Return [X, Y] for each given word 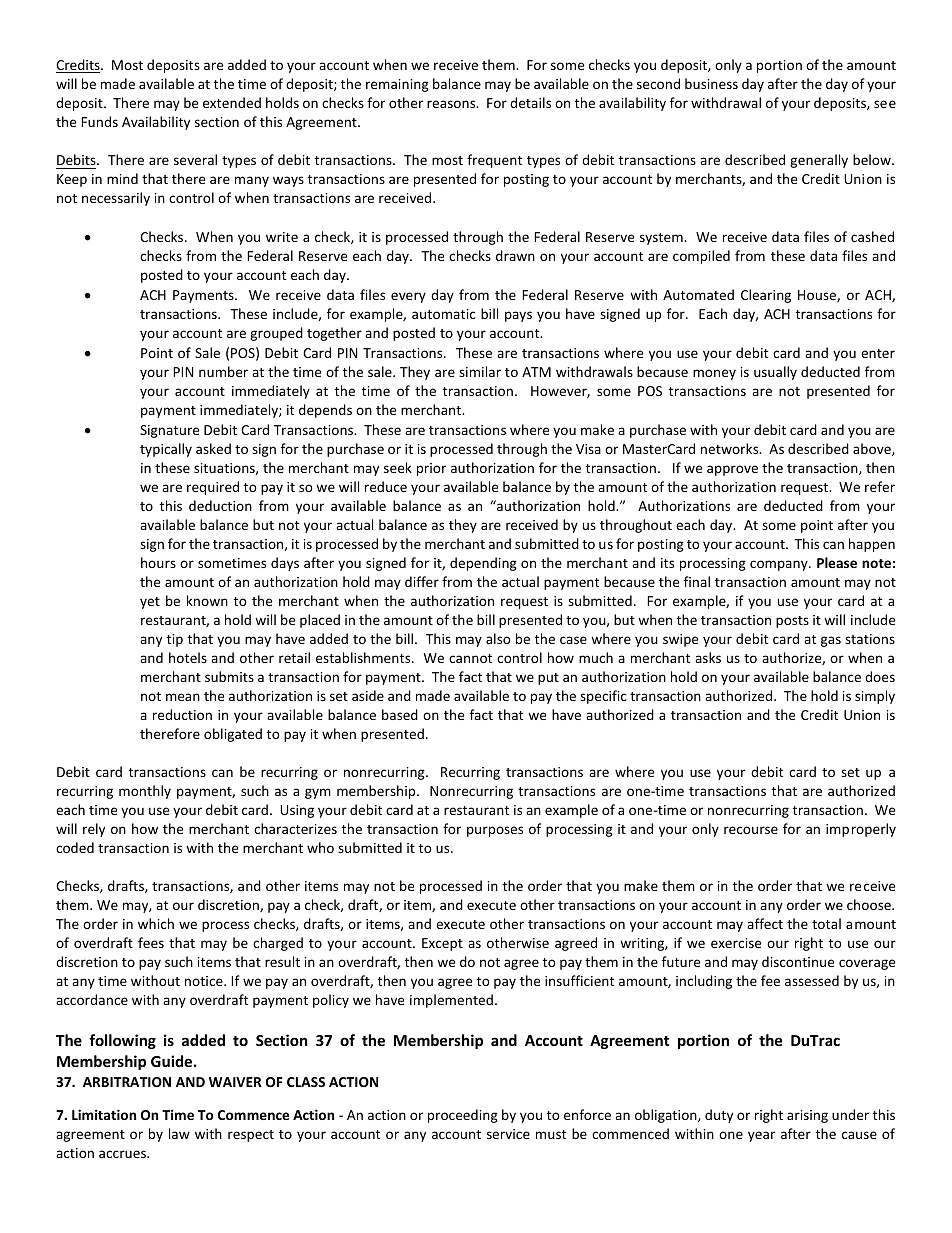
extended [232, 102]
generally [819, 161]
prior [431, 469]
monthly [145, 792]
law [179, 1133]
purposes [495, 831]
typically [166, 450]
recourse [751, 830]
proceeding [463, 1116]
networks [731, 448]
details [530, 102]
